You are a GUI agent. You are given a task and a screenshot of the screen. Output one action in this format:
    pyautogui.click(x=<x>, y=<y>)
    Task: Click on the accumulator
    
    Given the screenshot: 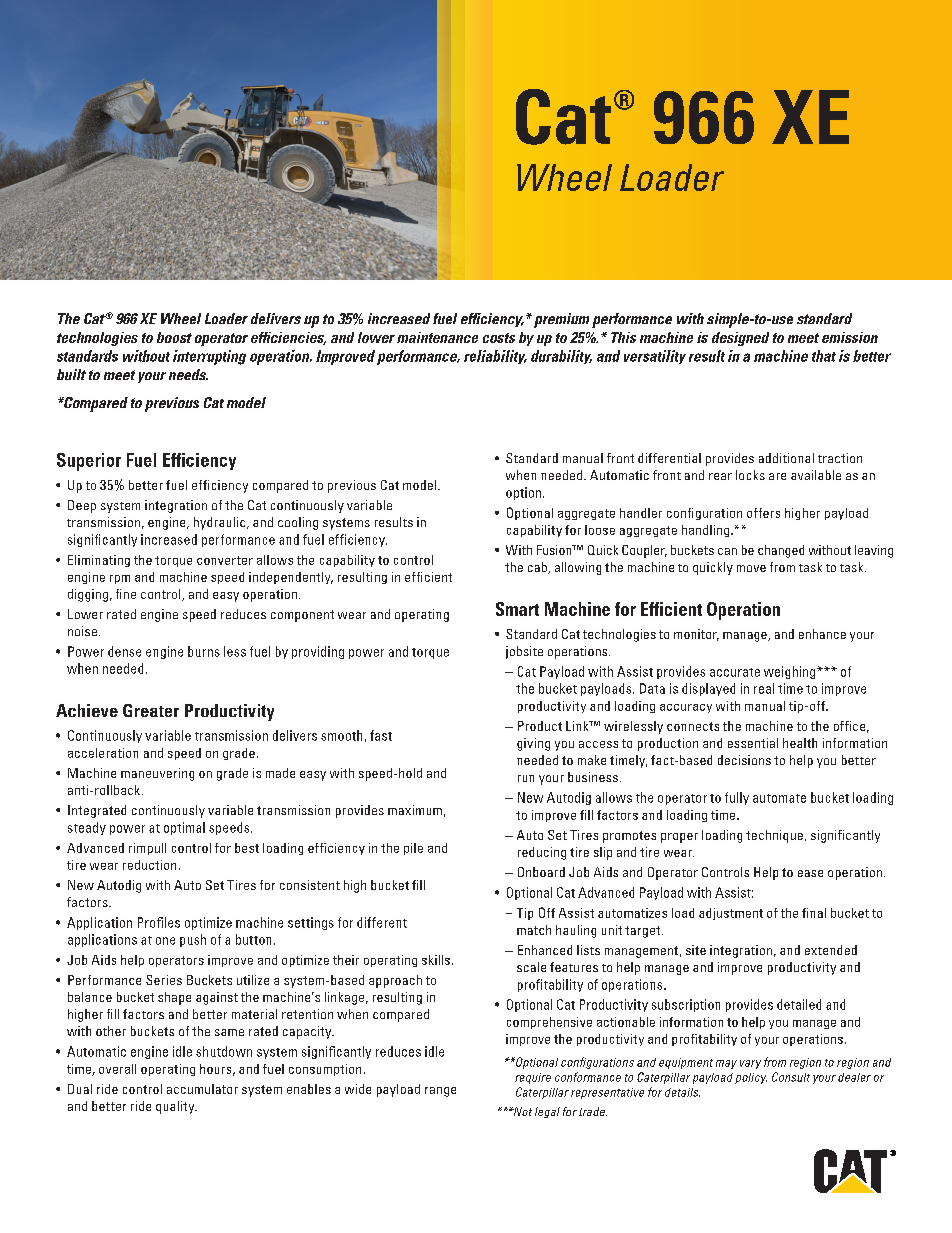 What is the action you would take?
    pyautogui.click(x=202, y=1089)
